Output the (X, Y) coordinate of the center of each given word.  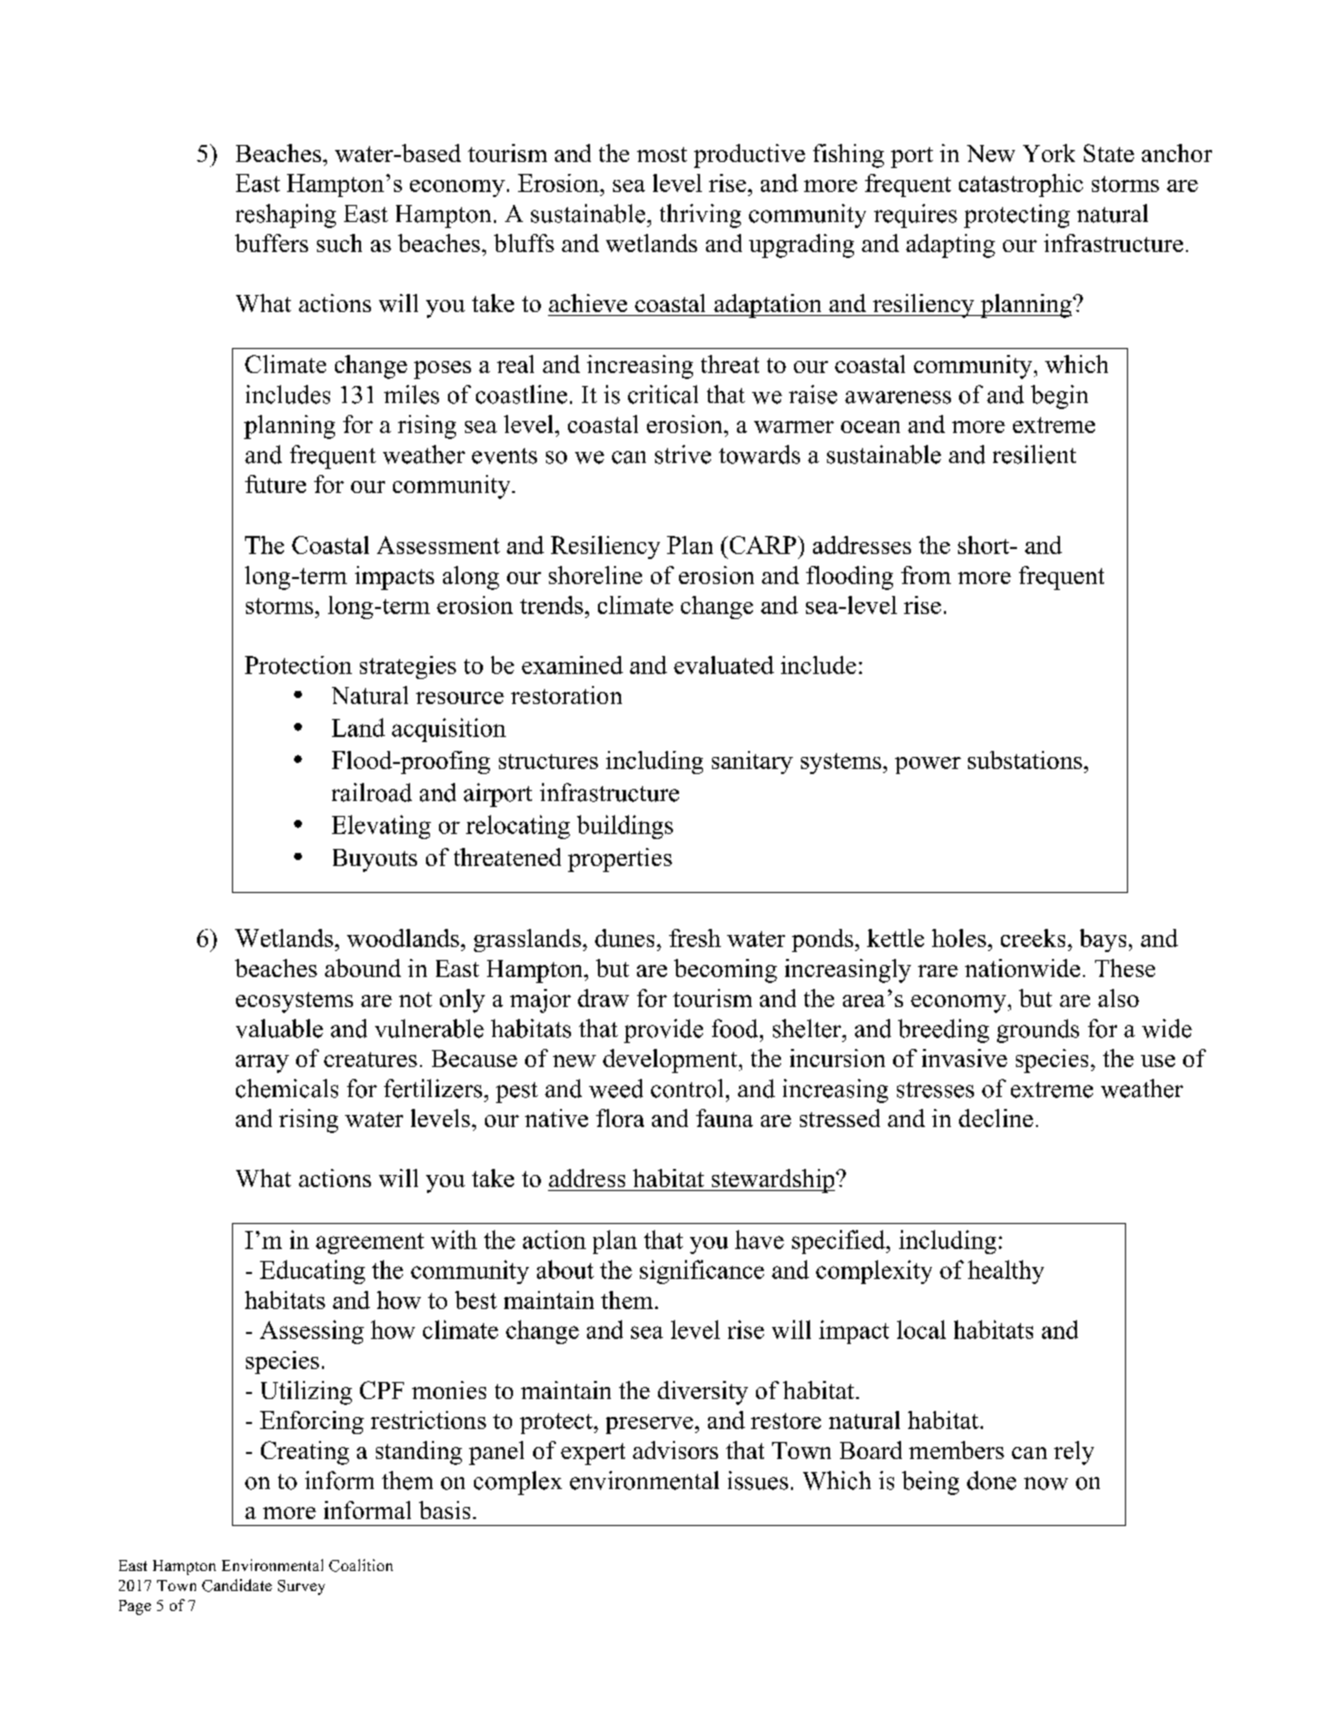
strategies (408, 667)
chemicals (287, 1088)
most (662, 154)
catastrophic (1021, 185)
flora (620, 1118)
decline (996, 1118)
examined (572, 665)
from (926, 575)
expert (593, 1454)
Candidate (237, 1585)
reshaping (286, 216)
